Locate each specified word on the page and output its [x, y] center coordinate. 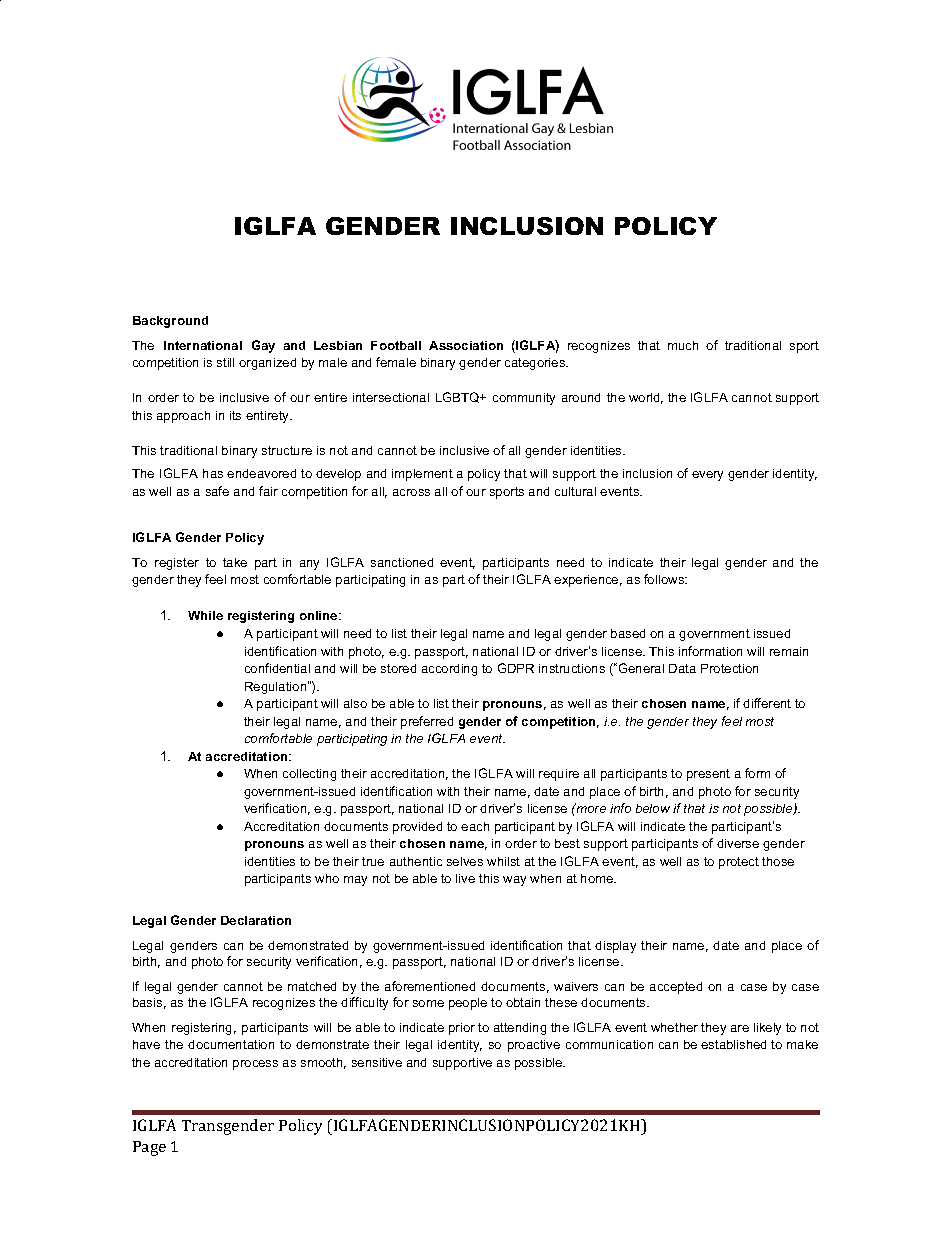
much [683, 345]
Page [149, 1148]
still [225, 362]
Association [466, 345]
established [733, 1044]
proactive [534, 1046]
